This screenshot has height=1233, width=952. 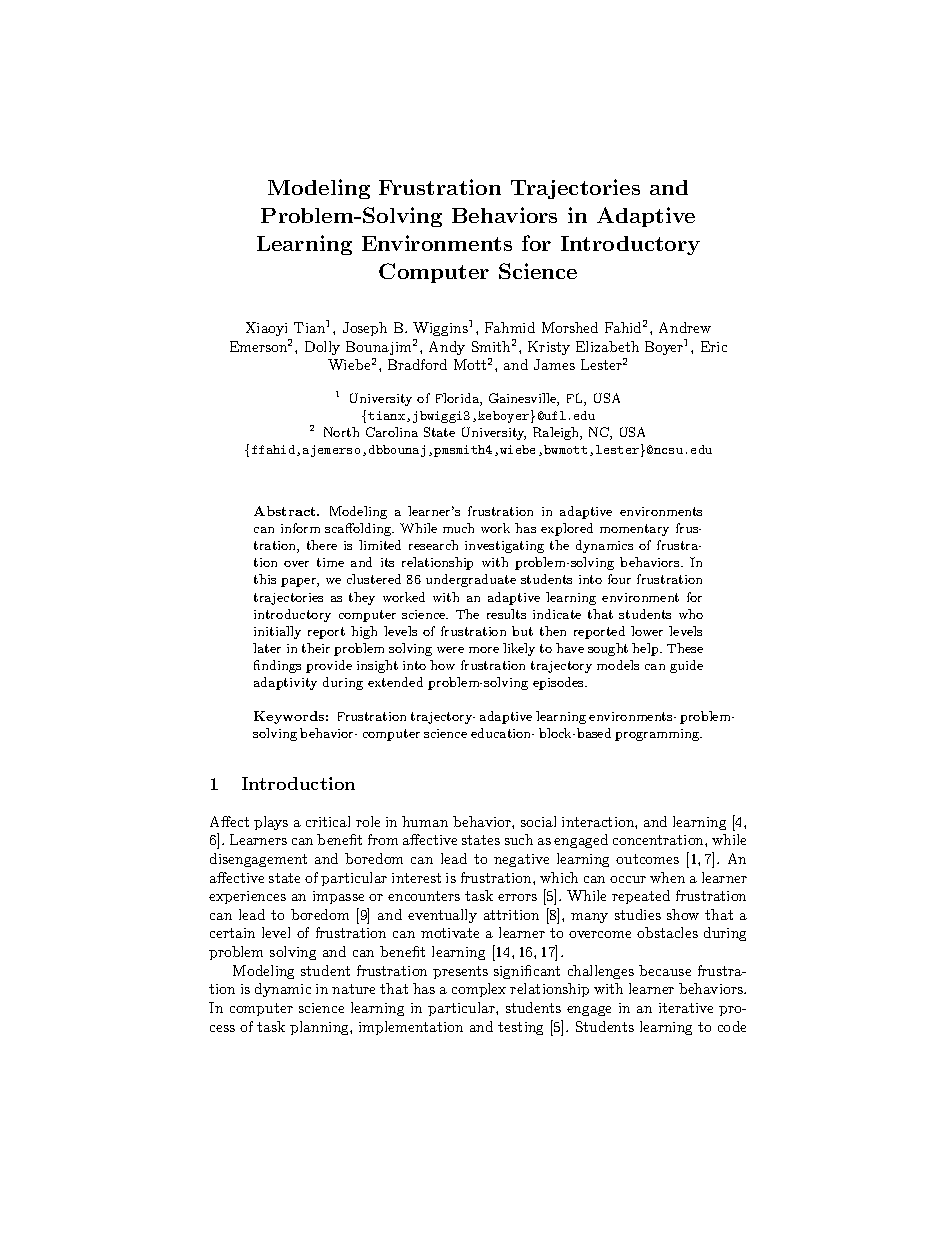 I want to click on Andy, so click(x=447, y=348).
